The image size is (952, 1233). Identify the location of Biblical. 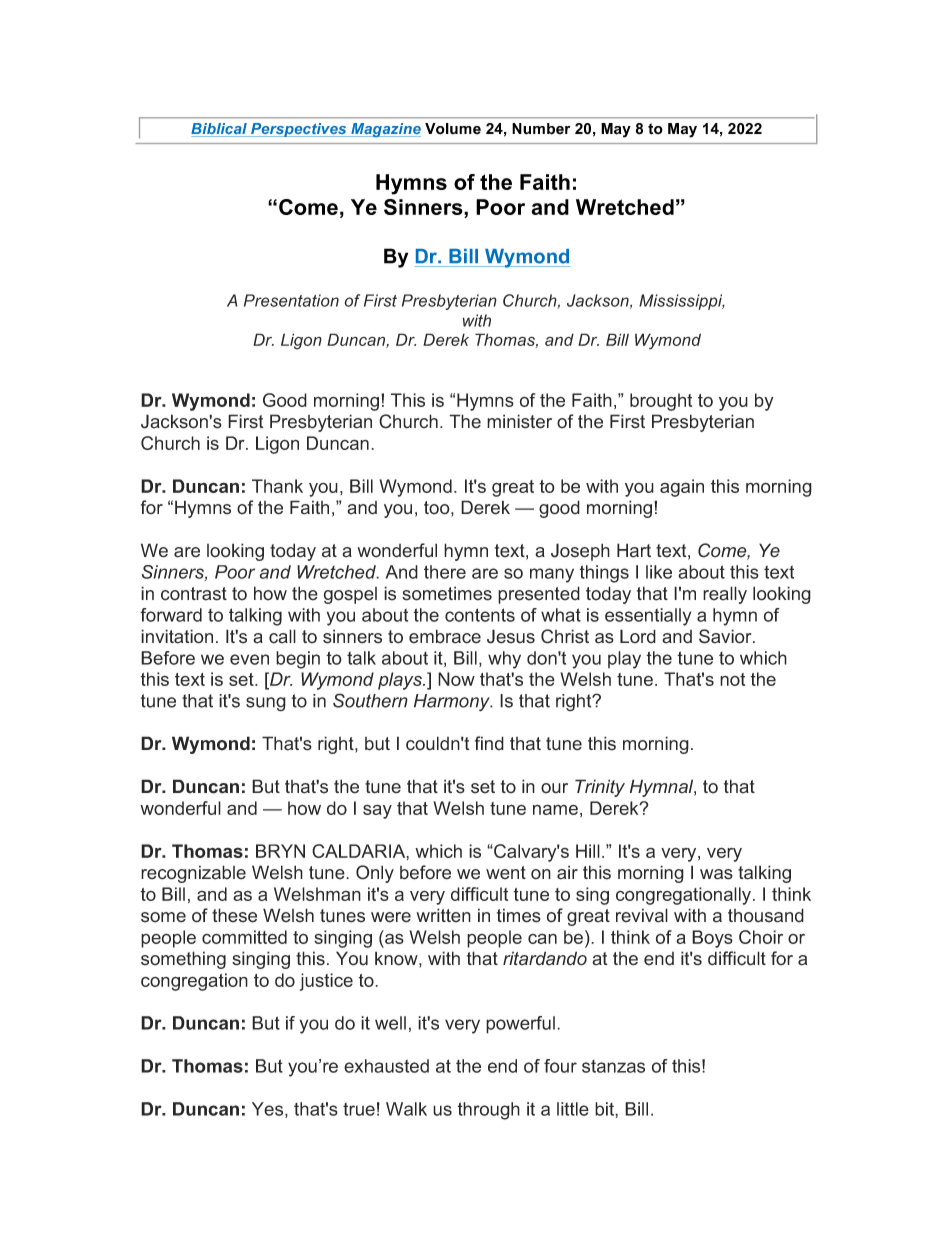
(220, 130).
